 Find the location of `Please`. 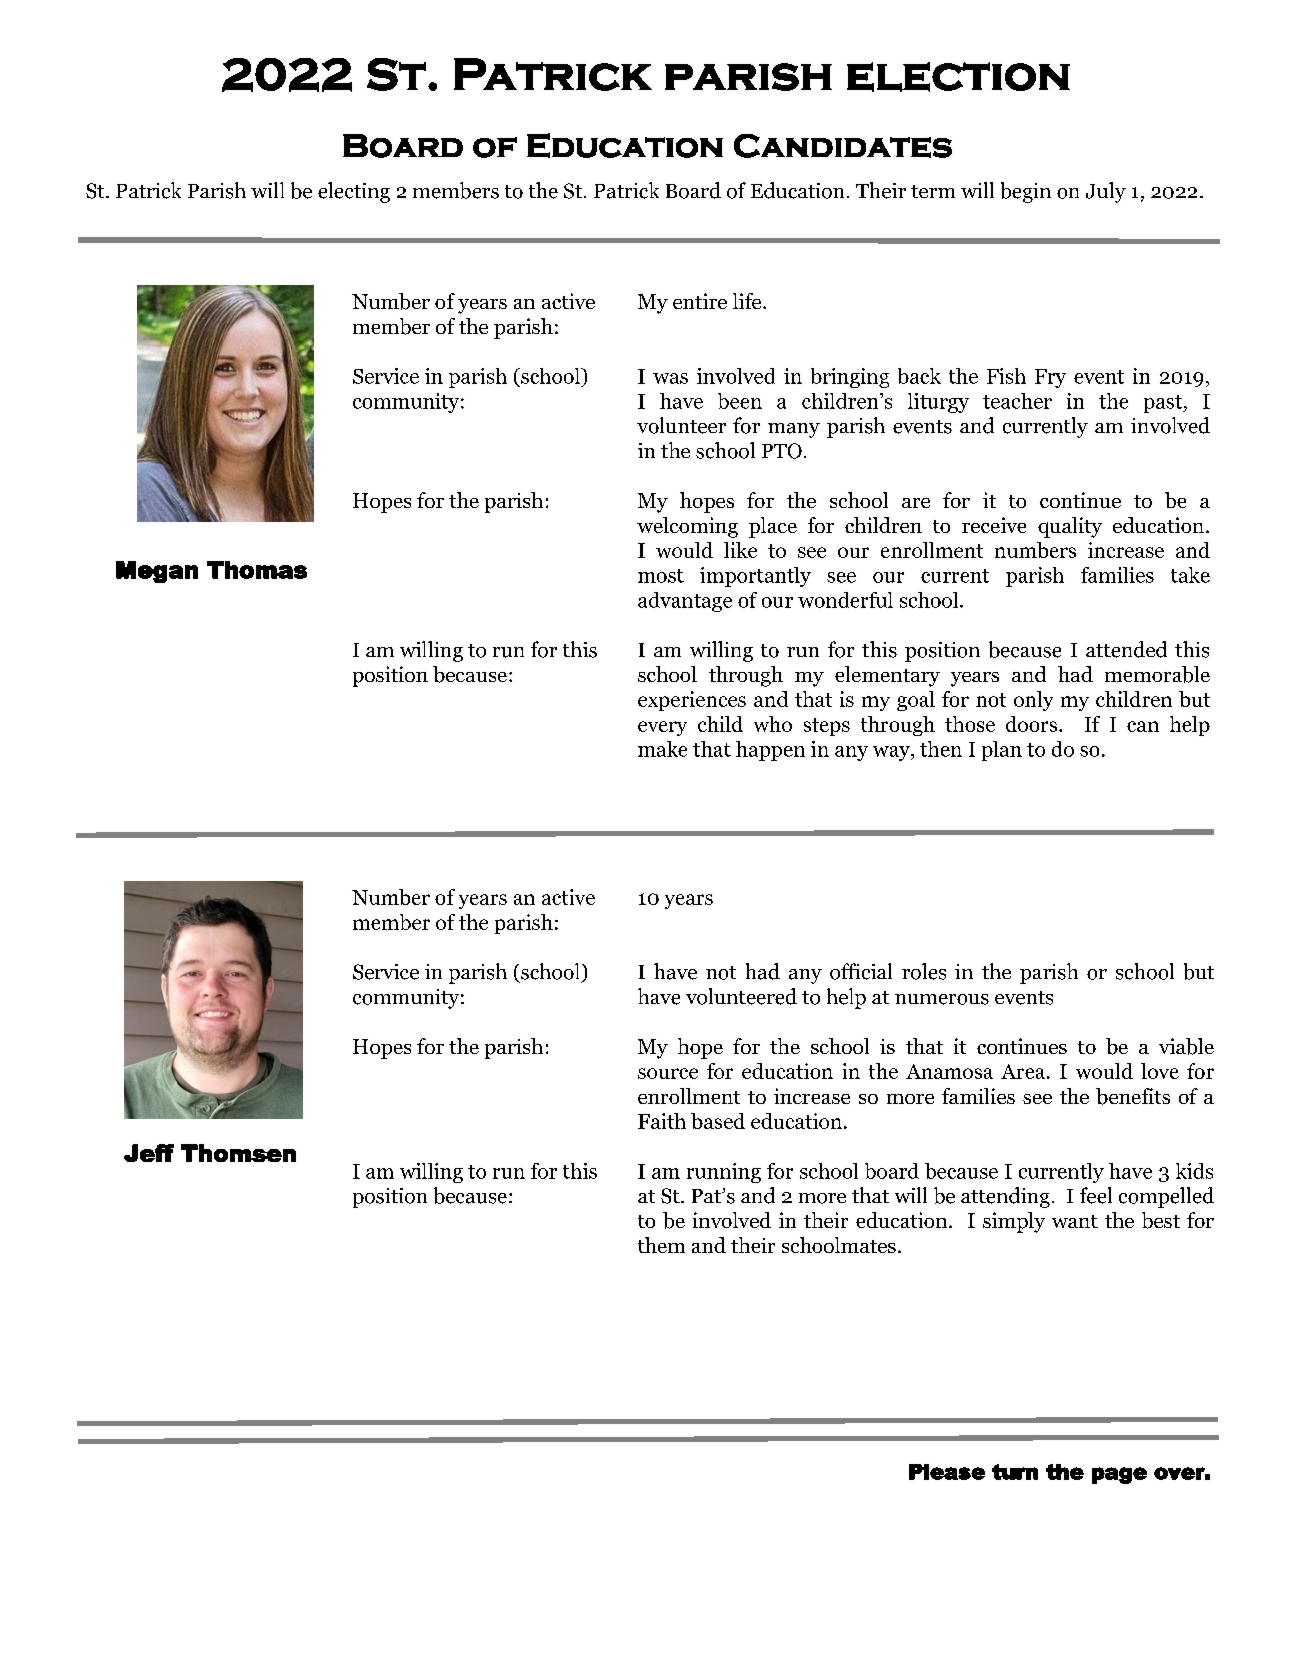

Please is located at coordinates (947, 1472).
